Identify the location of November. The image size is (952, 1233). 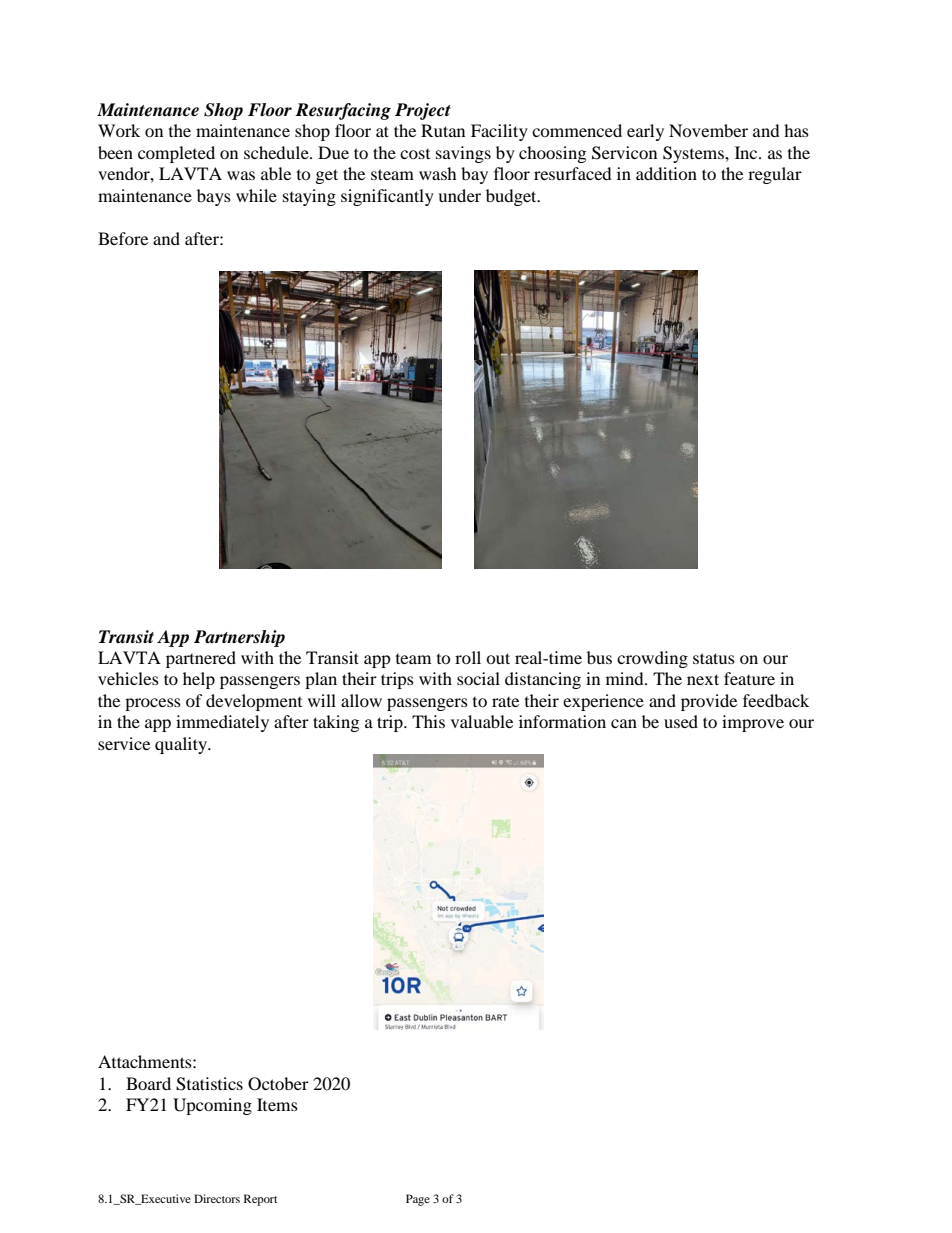
(708, 130).
